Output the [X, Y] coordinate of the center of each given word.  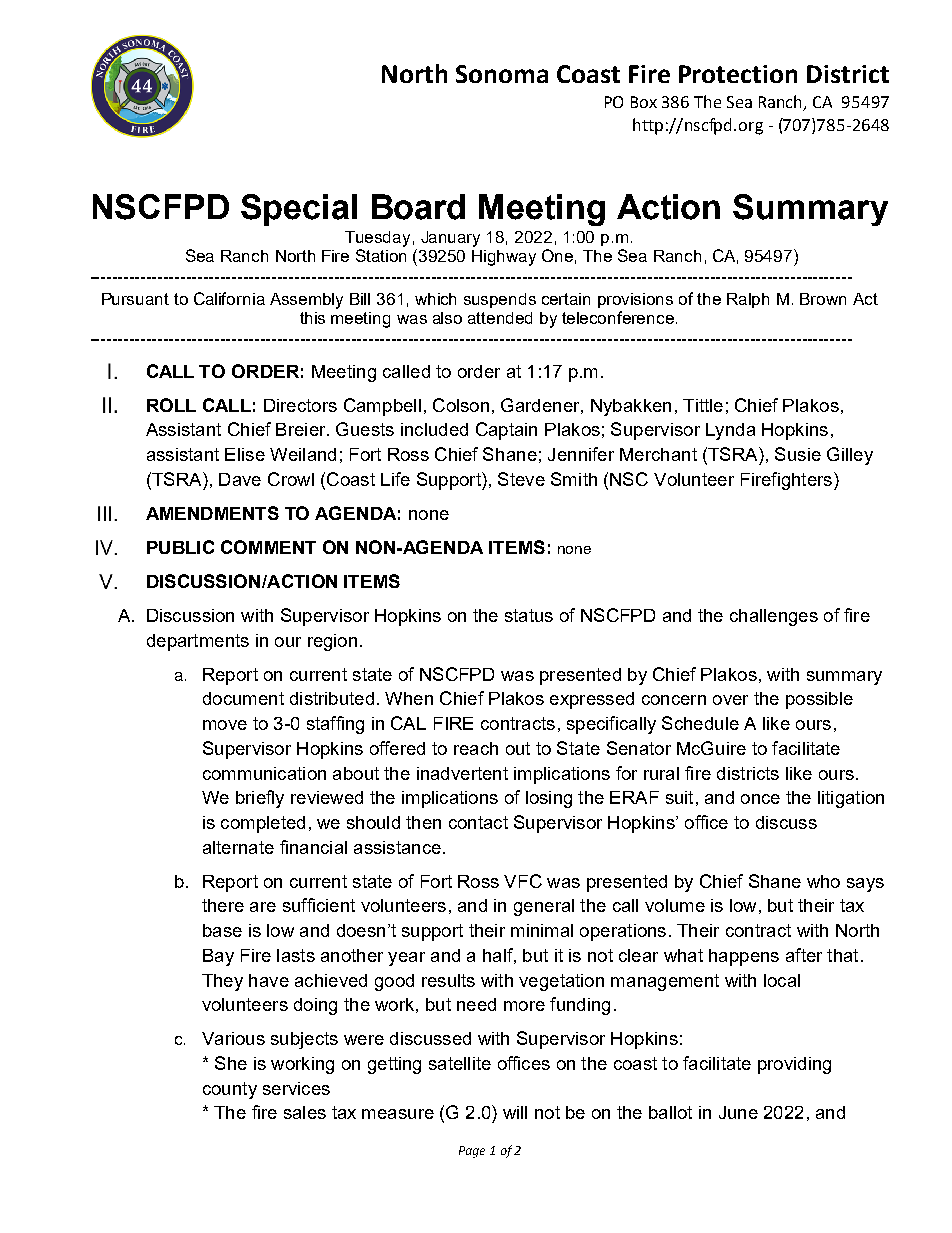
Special [299, 210]
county [230, 1090]
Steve [521, 479]
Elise [245, 454]
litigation [851, 799]
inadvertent [462, 773]
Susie [798, 454]
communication [264, 773]
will [515, 1112]
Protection [738, 74]
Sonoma [502, 74]
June [738, 1112]
